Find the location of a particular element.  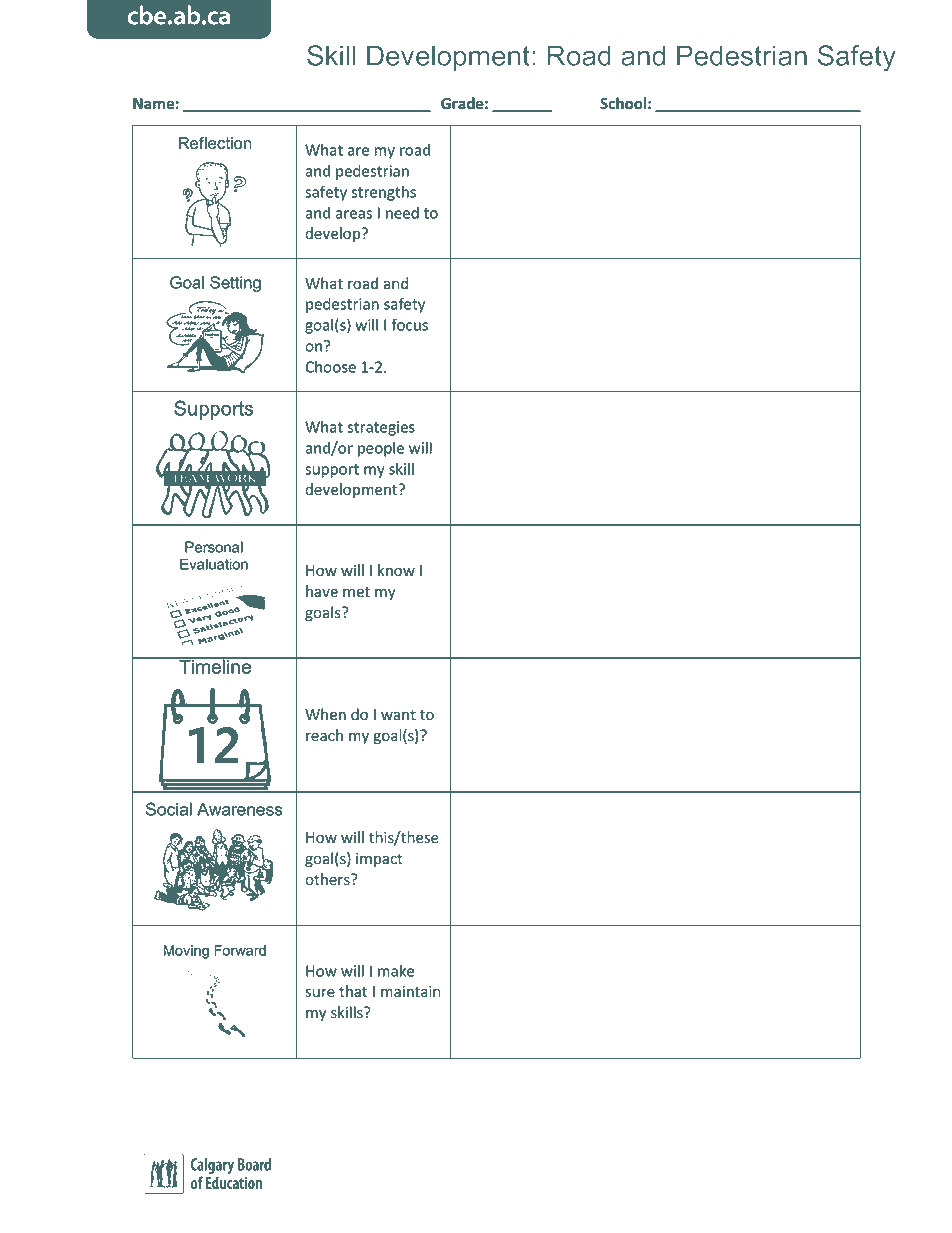

areas is located at coordinates (353, 214).
